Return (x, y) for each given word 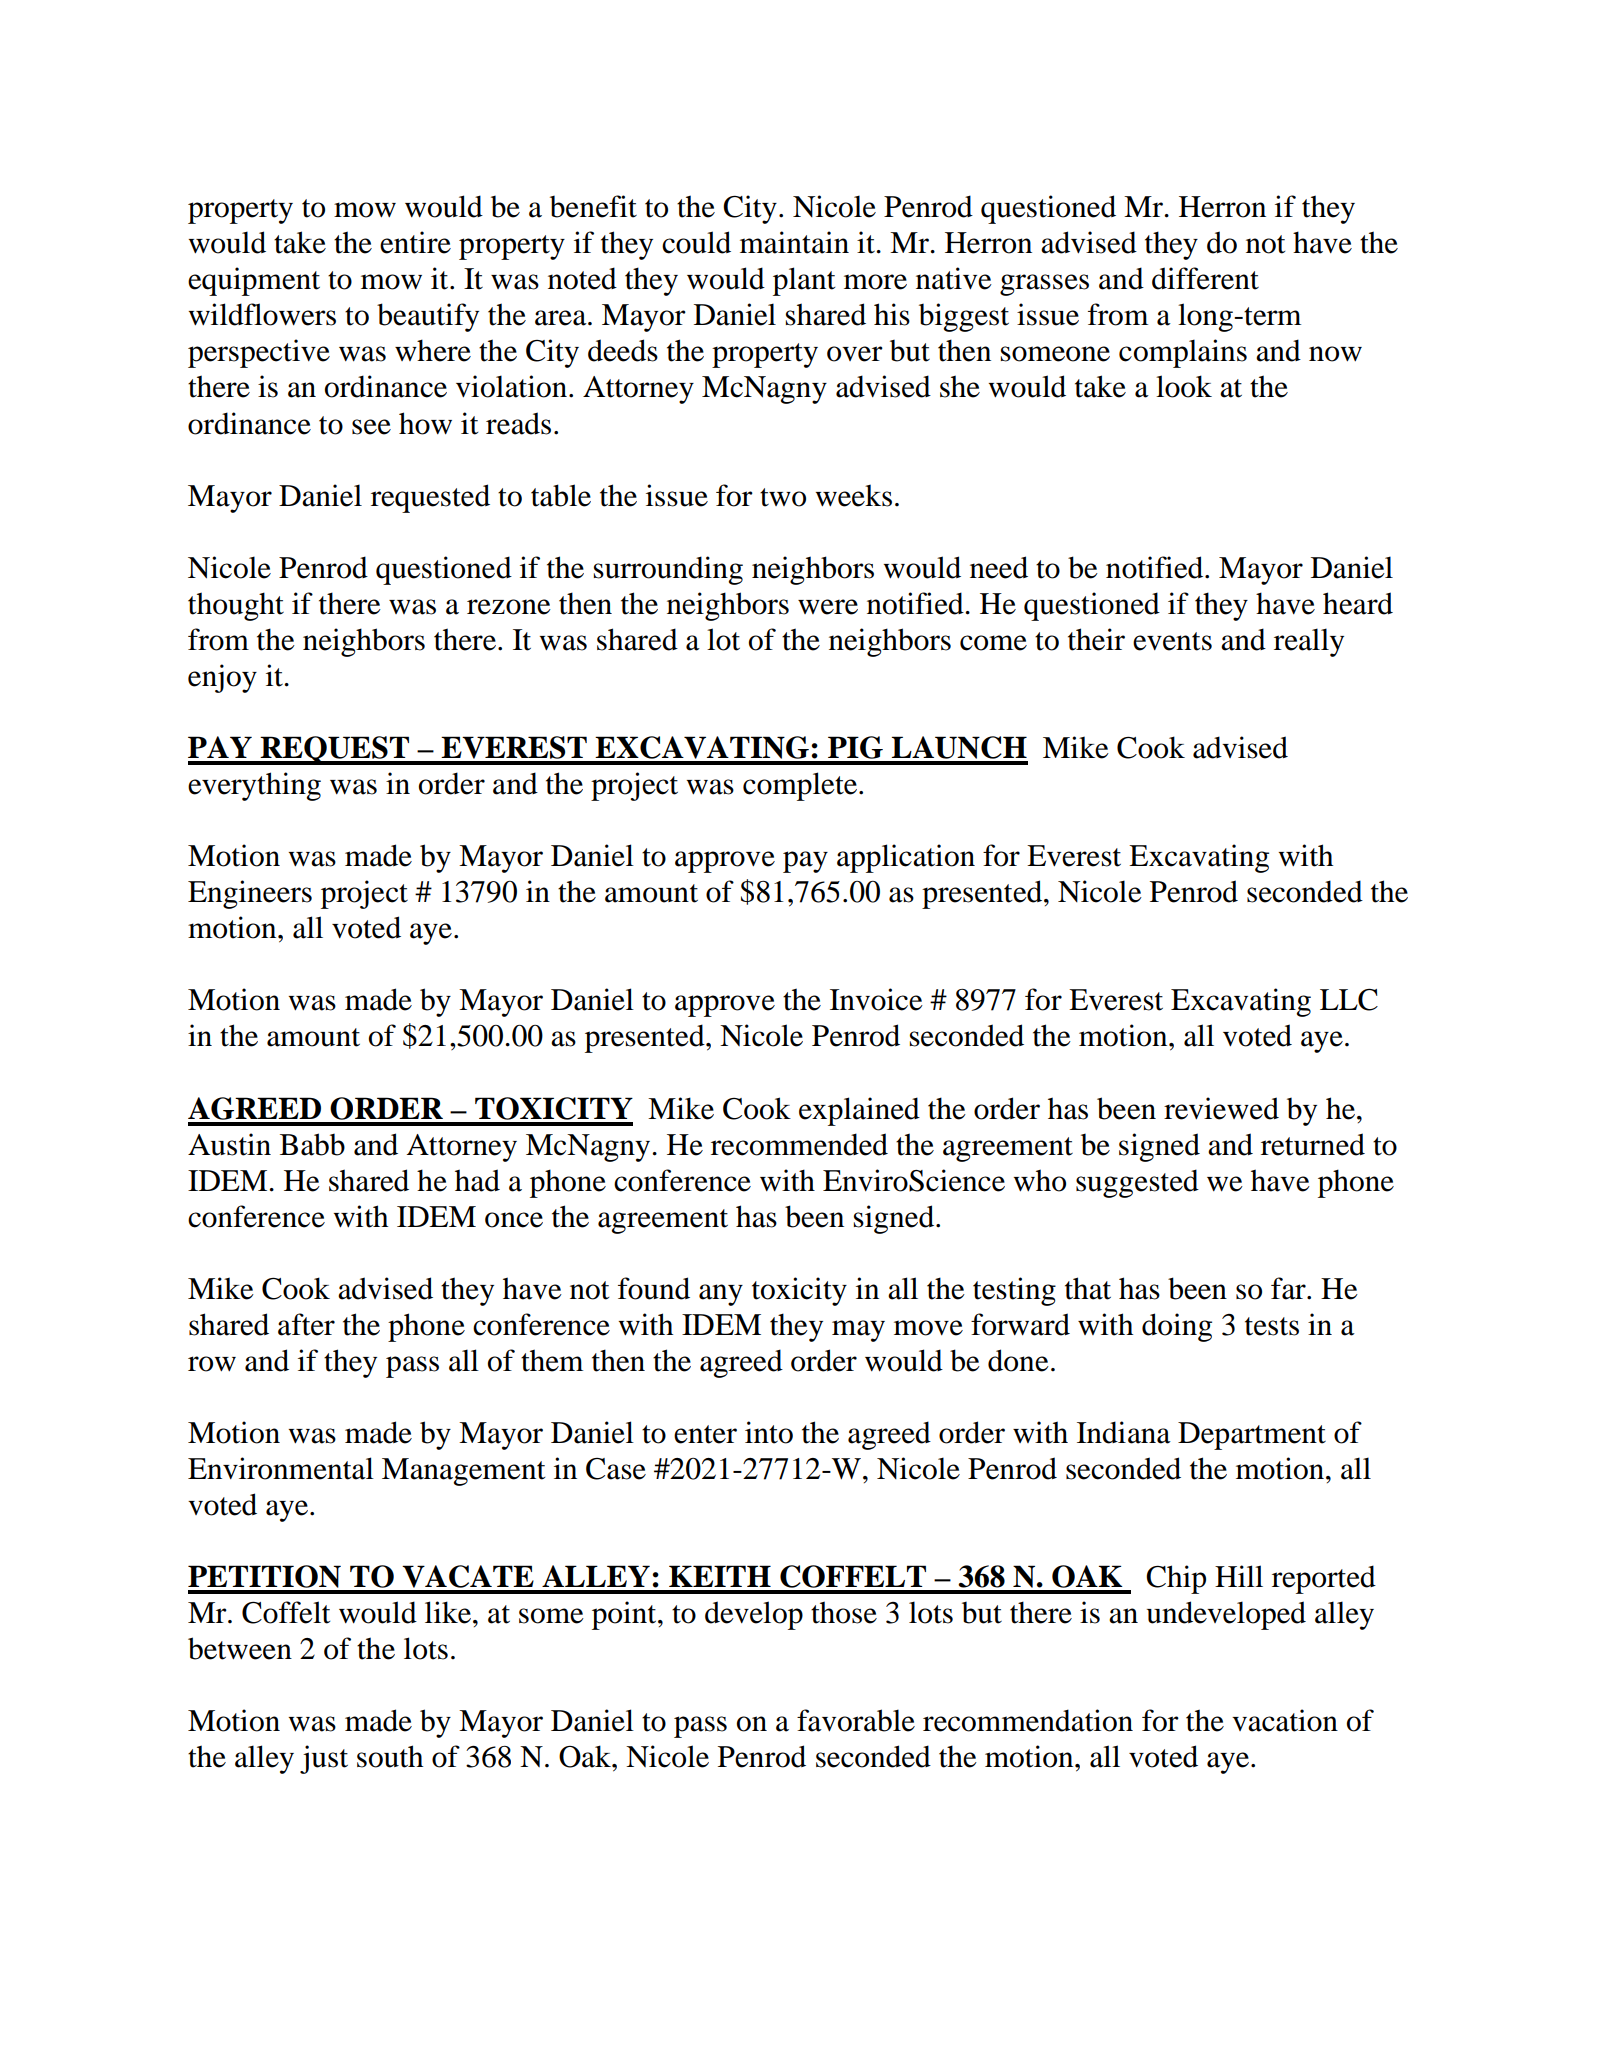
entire (415, 242)
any (721, 1295)
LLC (1349, 1000)
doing (1177, 1327)
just (324, 1759)
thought (236, 606)
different (1205, 278)
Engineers (250, 894)
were (828, 607)
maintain (794, 242)
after (306, 1324)
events (1172, 641)
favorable (856, 1720)
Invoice (876, 999)
